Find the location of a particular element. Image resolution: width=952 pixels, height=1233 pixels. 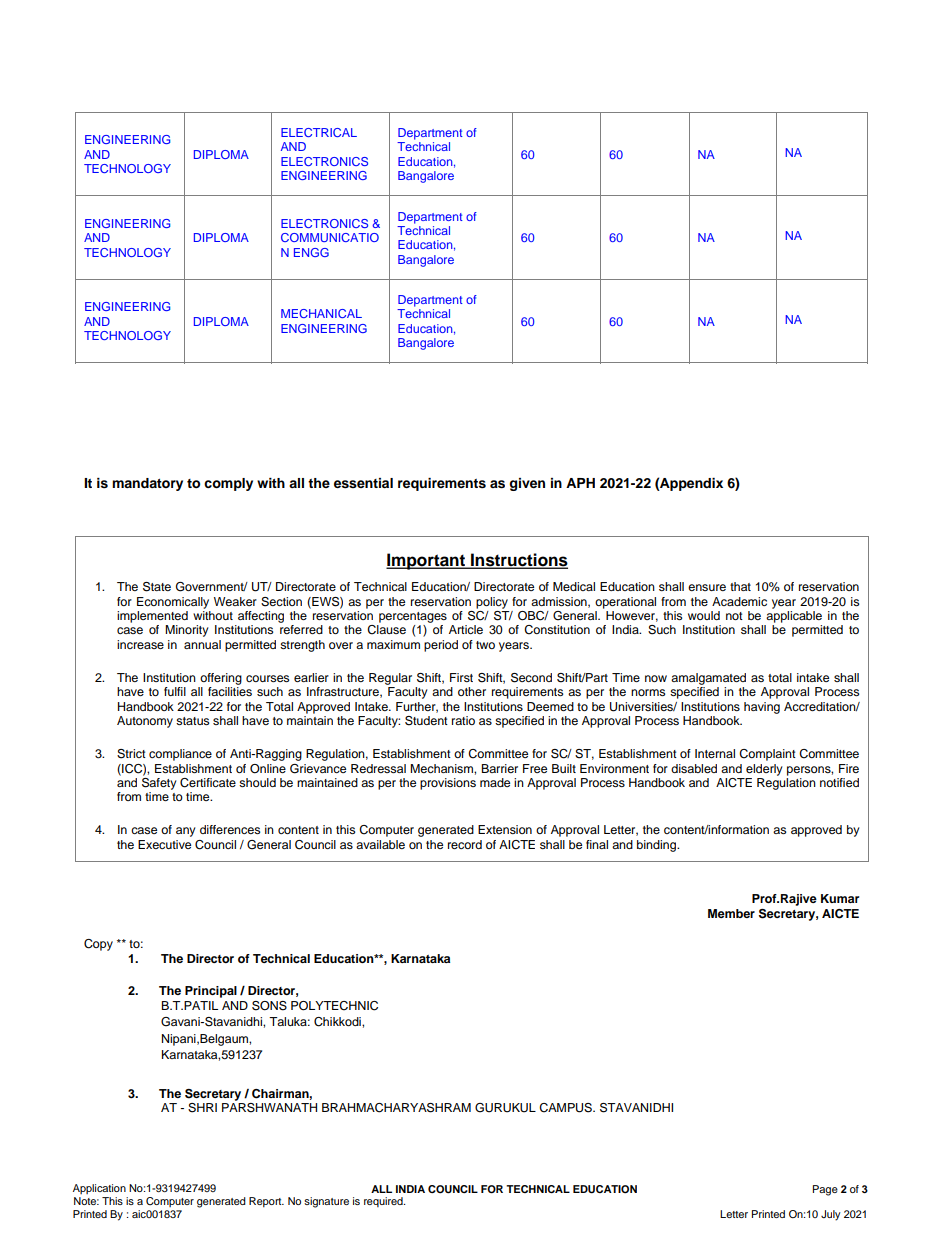

Report is located at coordinates (266, 1202).
